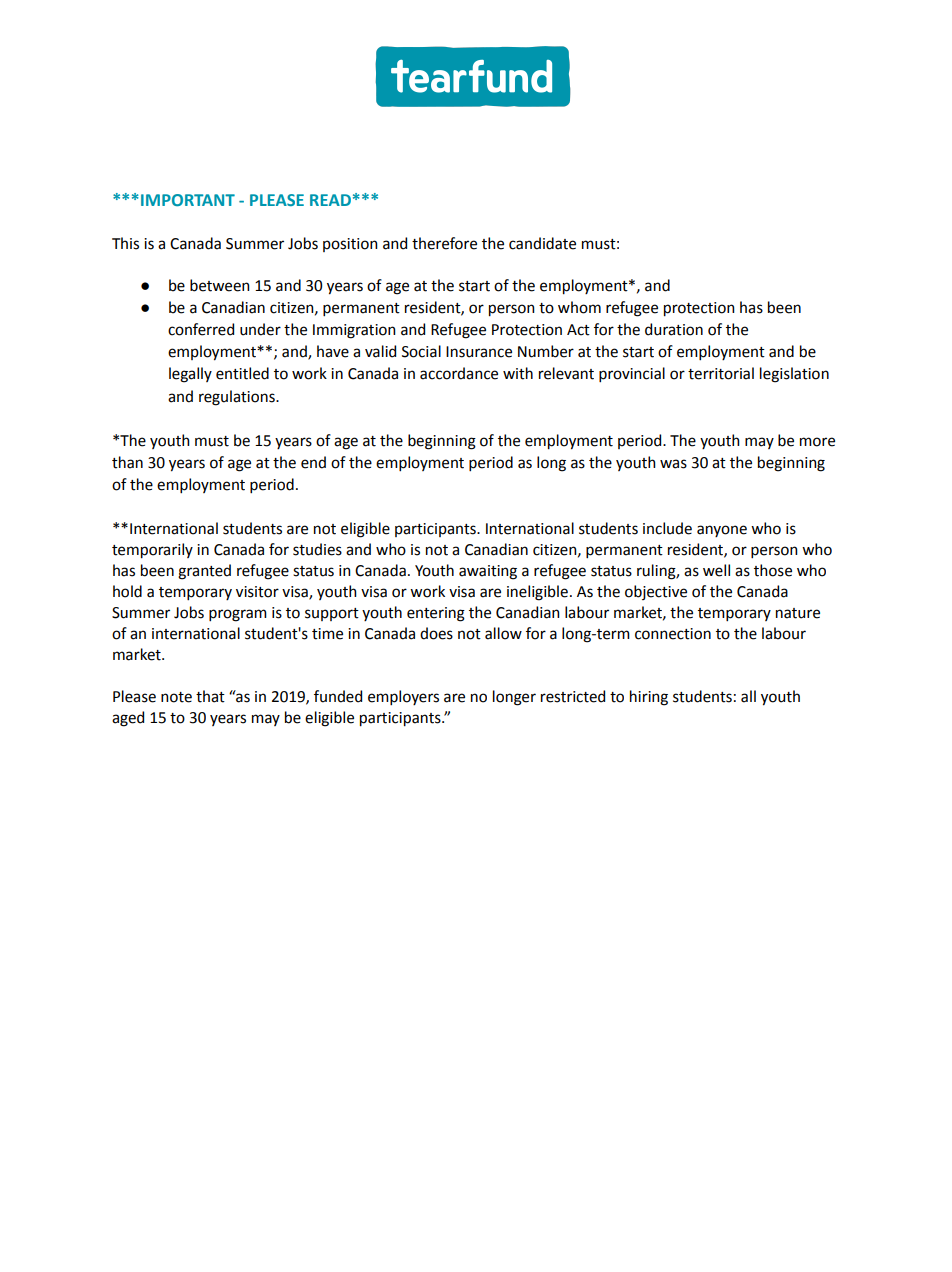 The image size is (952, 1272). I want to click on legally, so click(190, 375).
